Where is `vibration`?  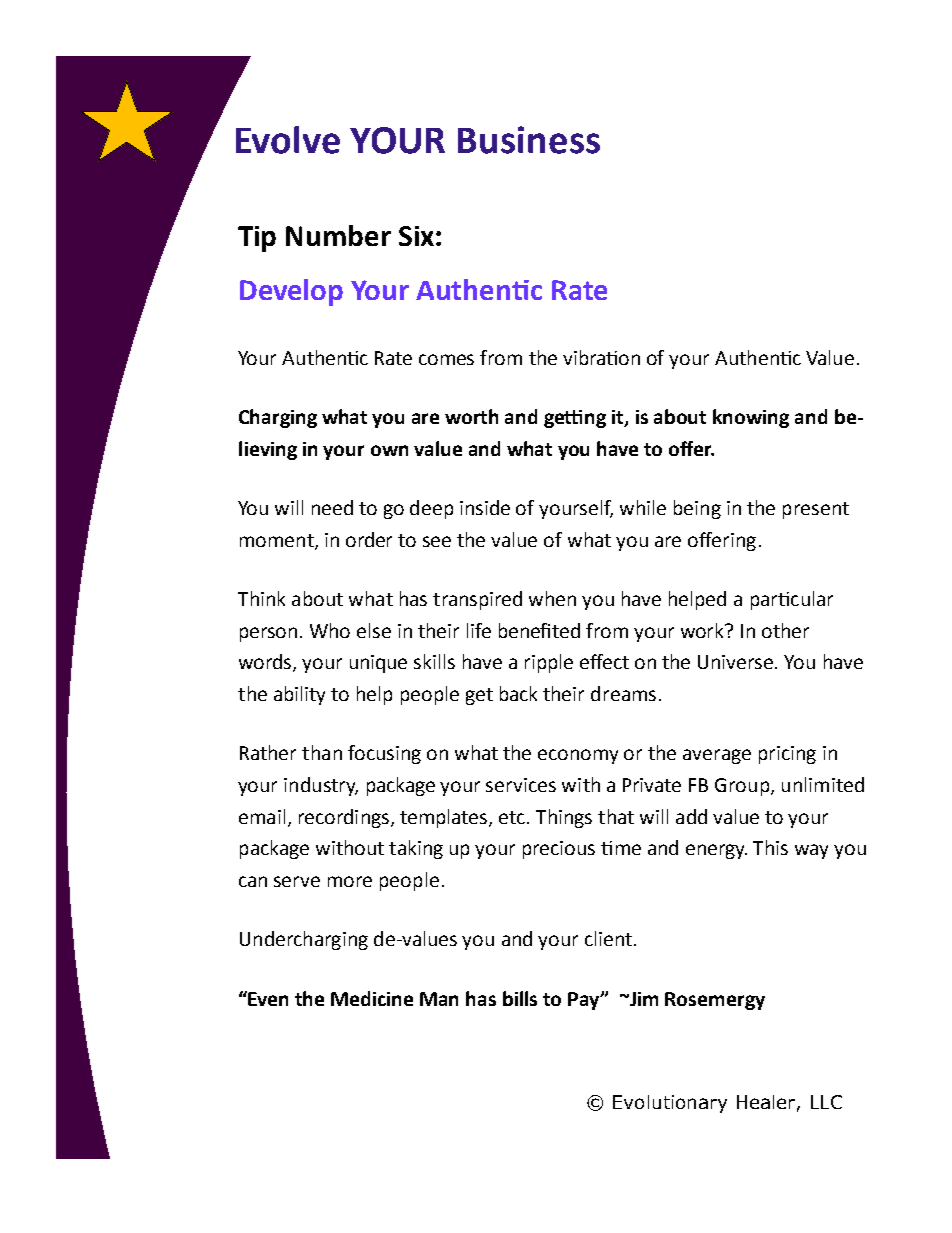 vibration is located at coordinates (601, 357).
